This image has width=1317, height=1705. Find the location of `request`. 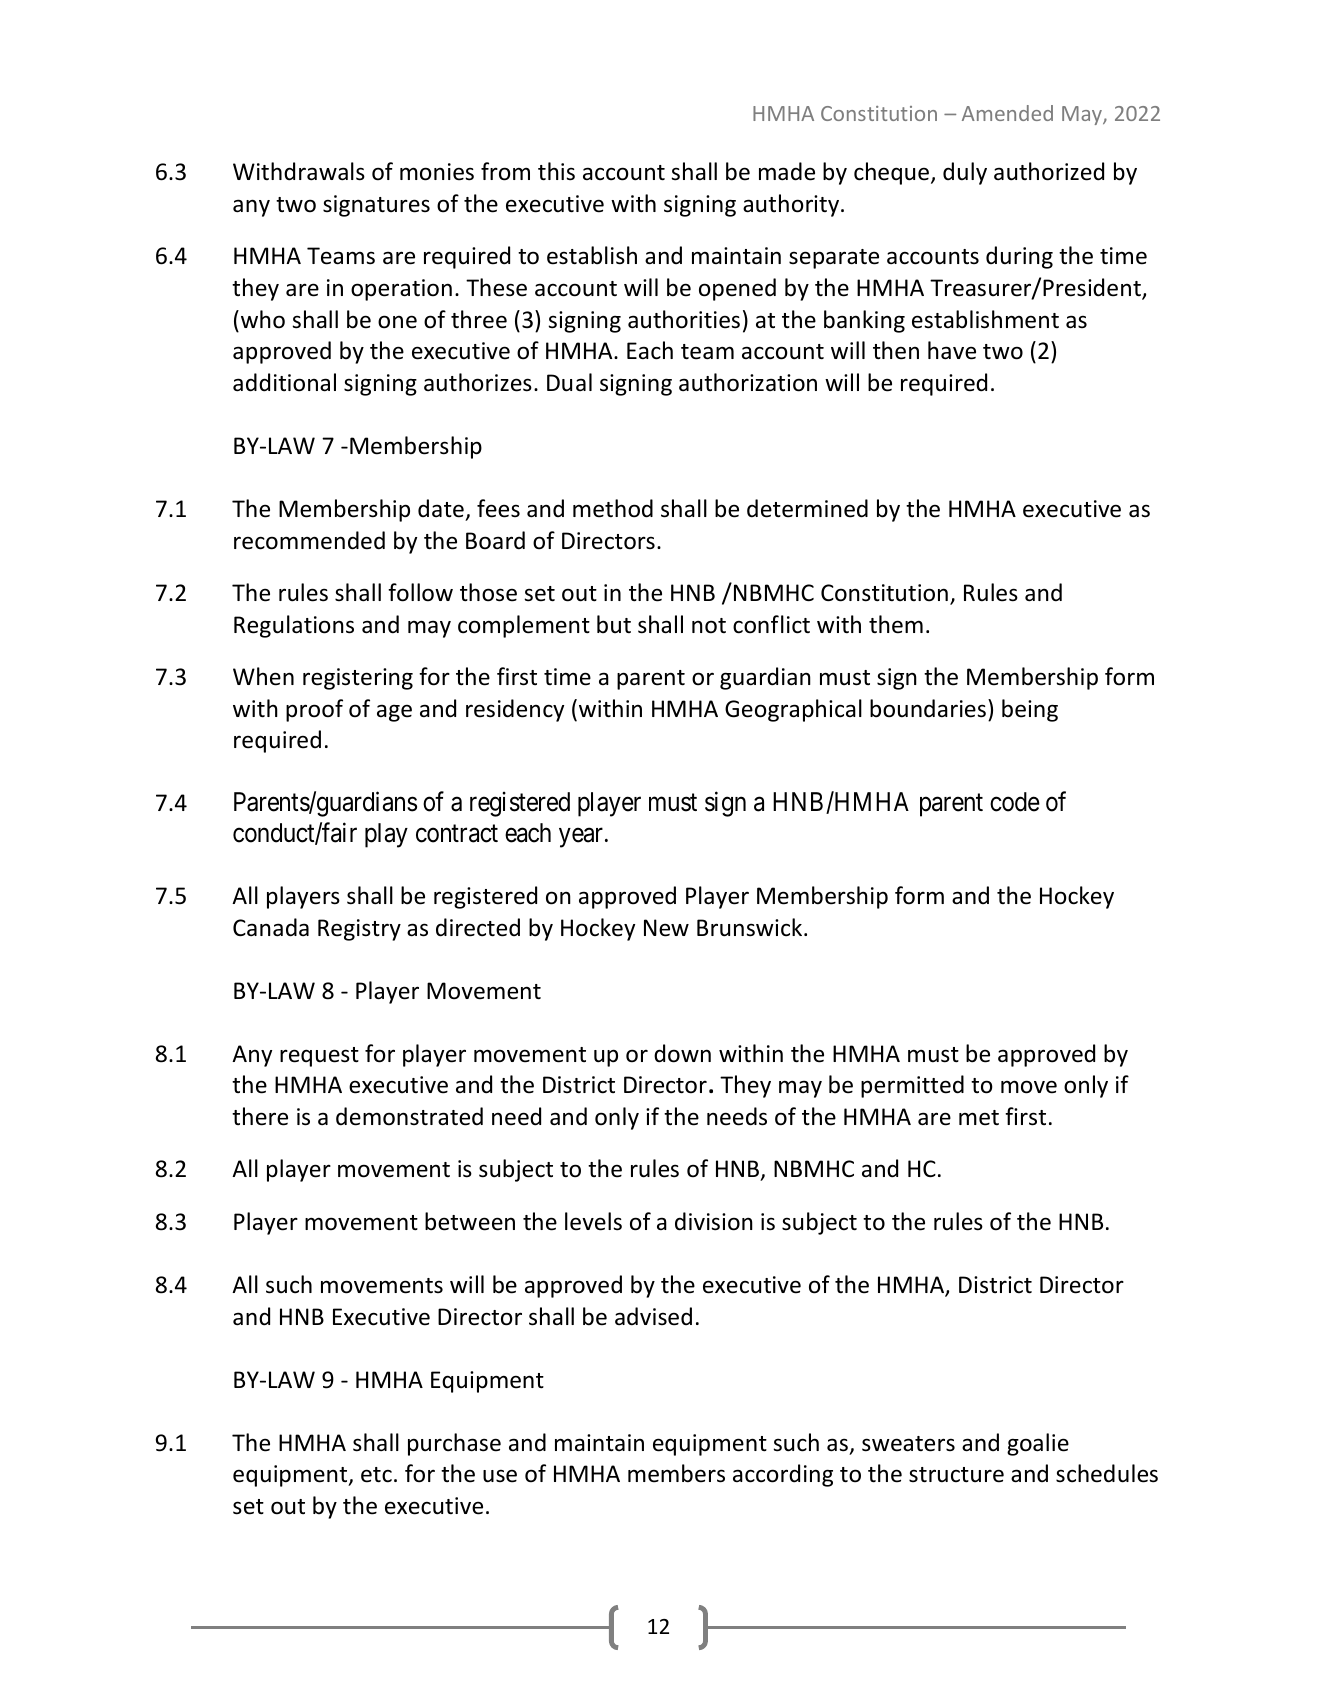

request is located at coordinates (319, 1057).
